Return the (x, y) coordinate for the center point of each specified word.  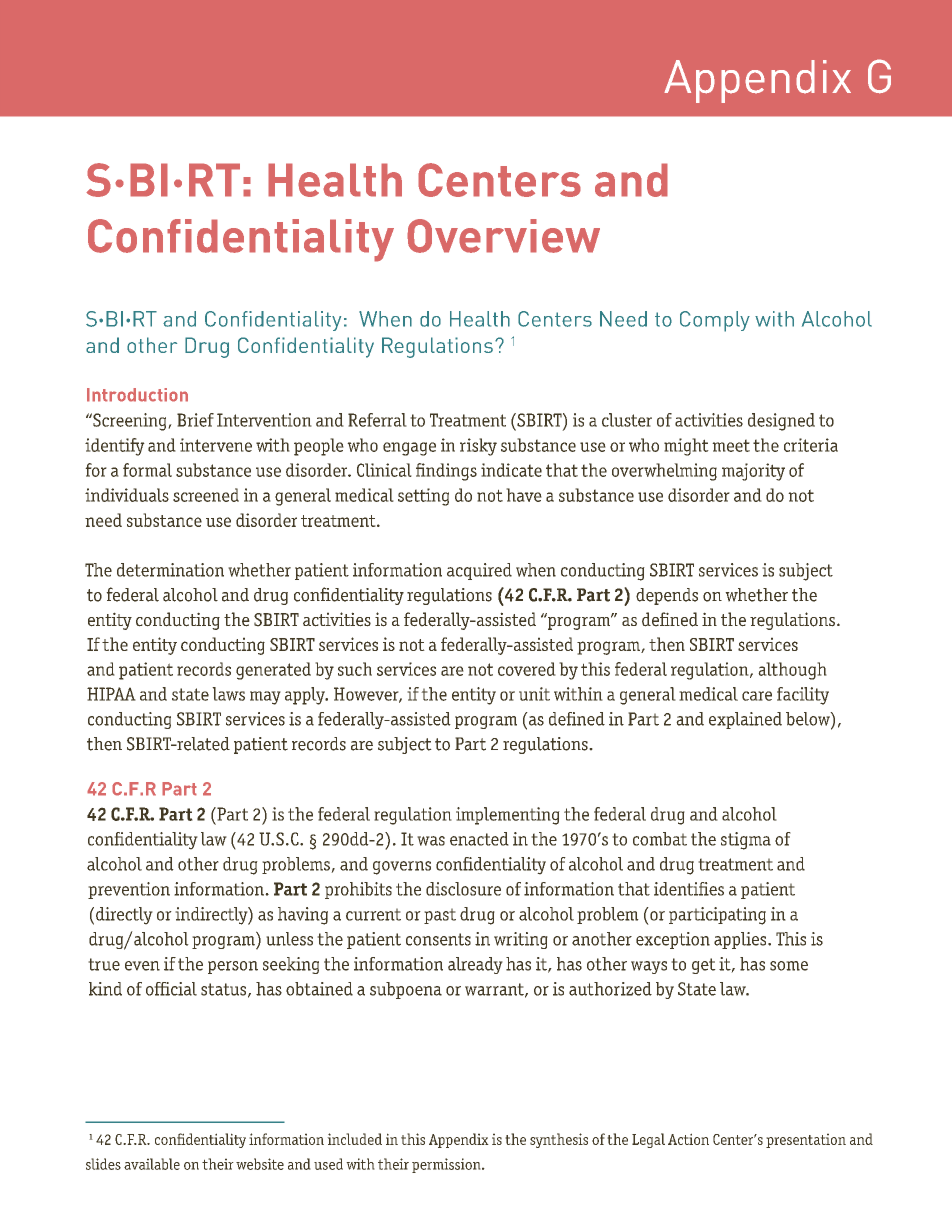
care (757, 696)
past (440, 916)
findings (446, 472)
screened (206, 495)
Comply (715, 321)
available (152, 1164)
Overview (503, 236)
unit (534, 694)
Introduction (137, 395)
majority (753, 472)
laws (228, 694)
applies (741, 940)
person (233, 967)
